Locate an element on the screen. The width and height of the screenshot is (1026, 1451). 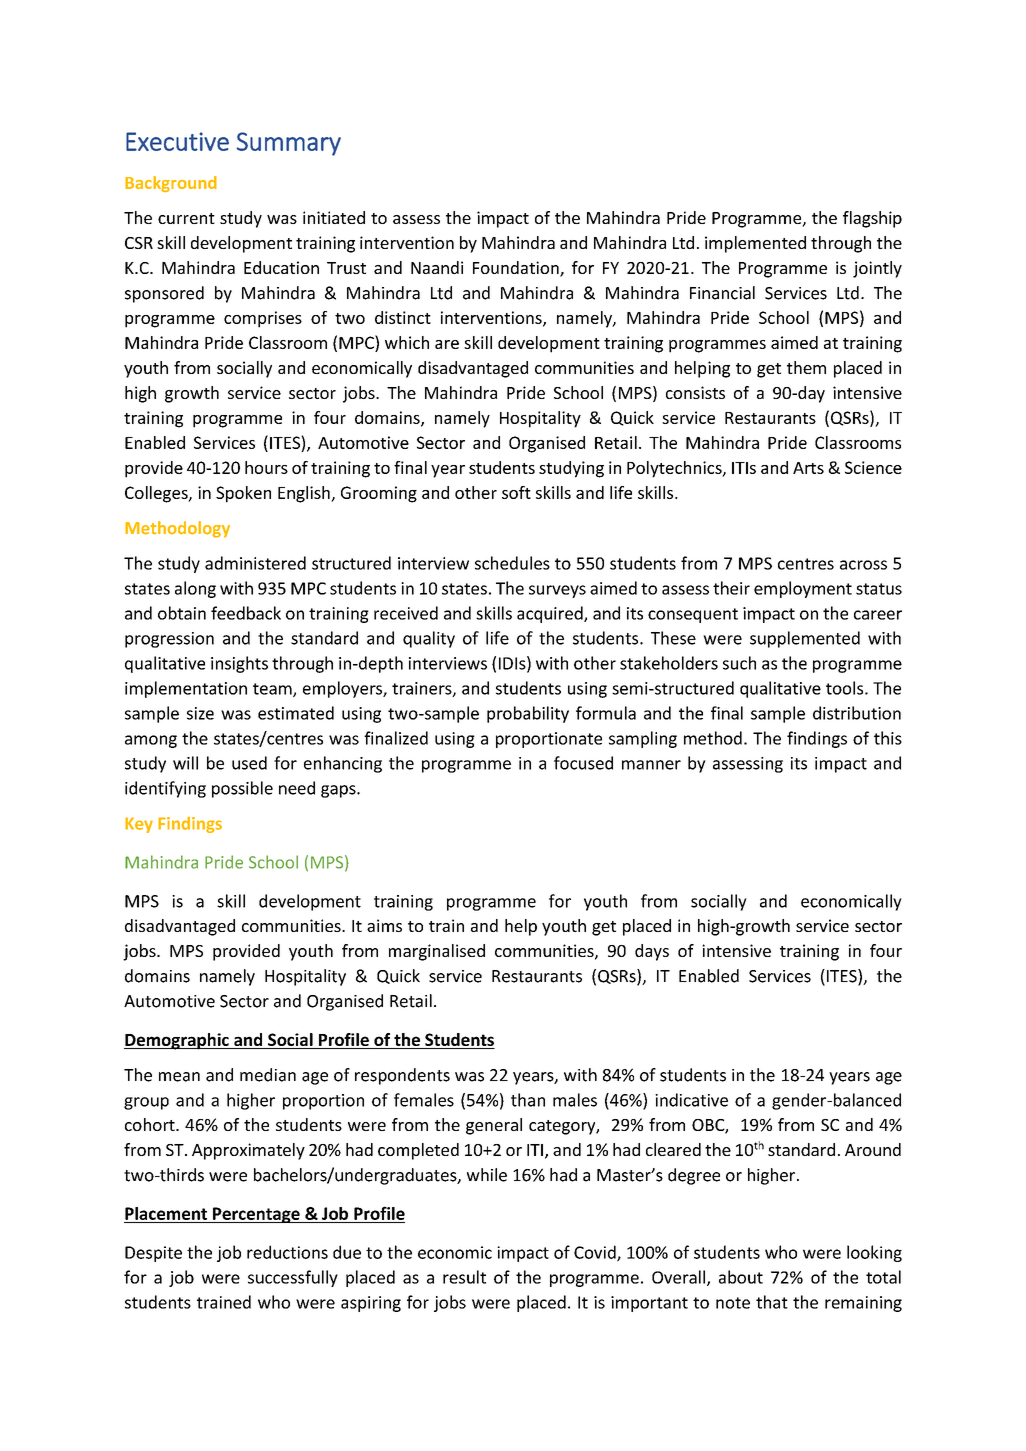
marginalised is located at coordinates (437, 952).
